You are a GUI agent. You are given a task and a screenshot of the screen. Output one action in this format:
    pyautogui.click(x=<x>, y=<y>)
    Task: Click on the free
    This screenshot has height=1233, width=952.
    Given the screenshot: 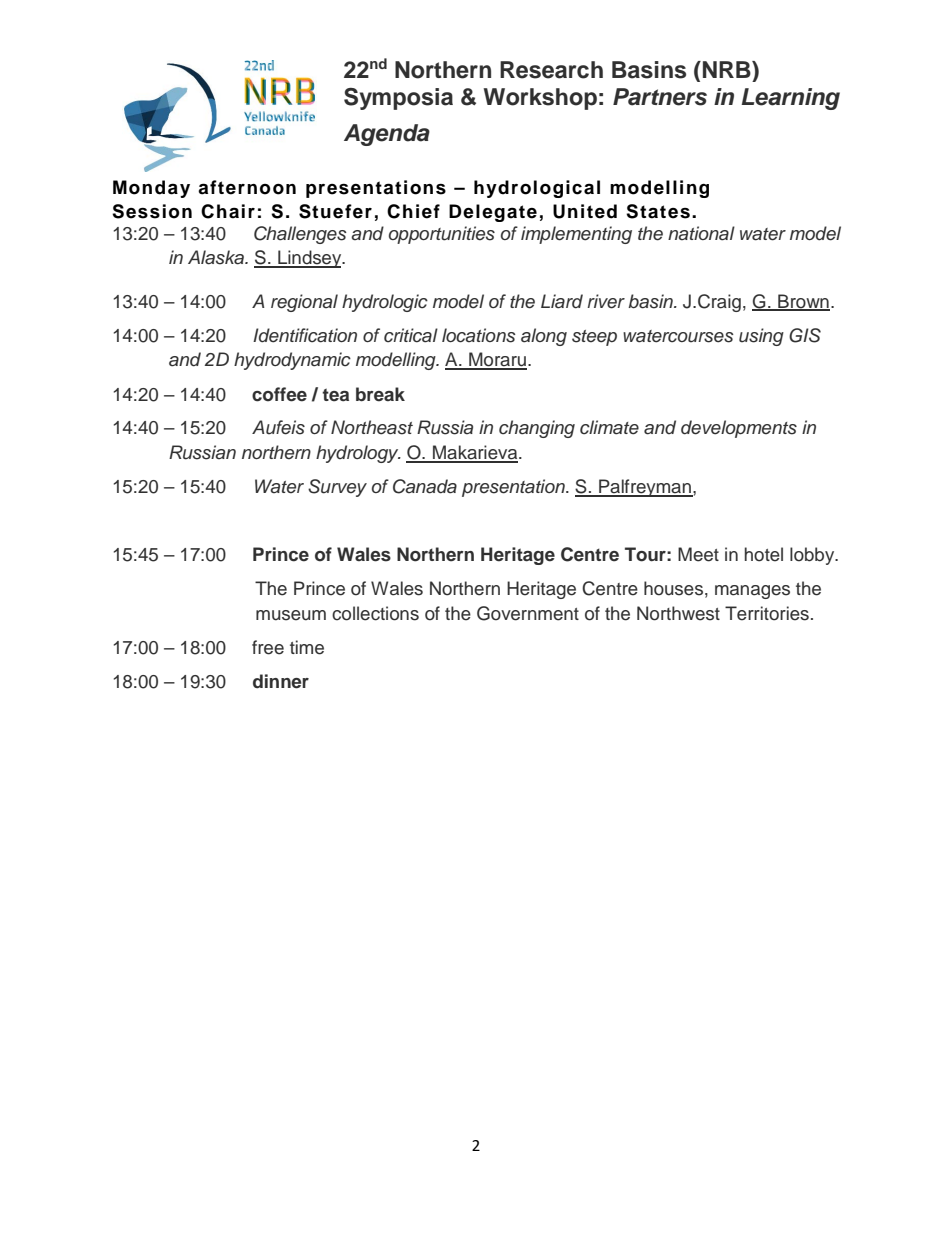 What is the action you would take?
    pyautogui.click(x=268, y=647)
